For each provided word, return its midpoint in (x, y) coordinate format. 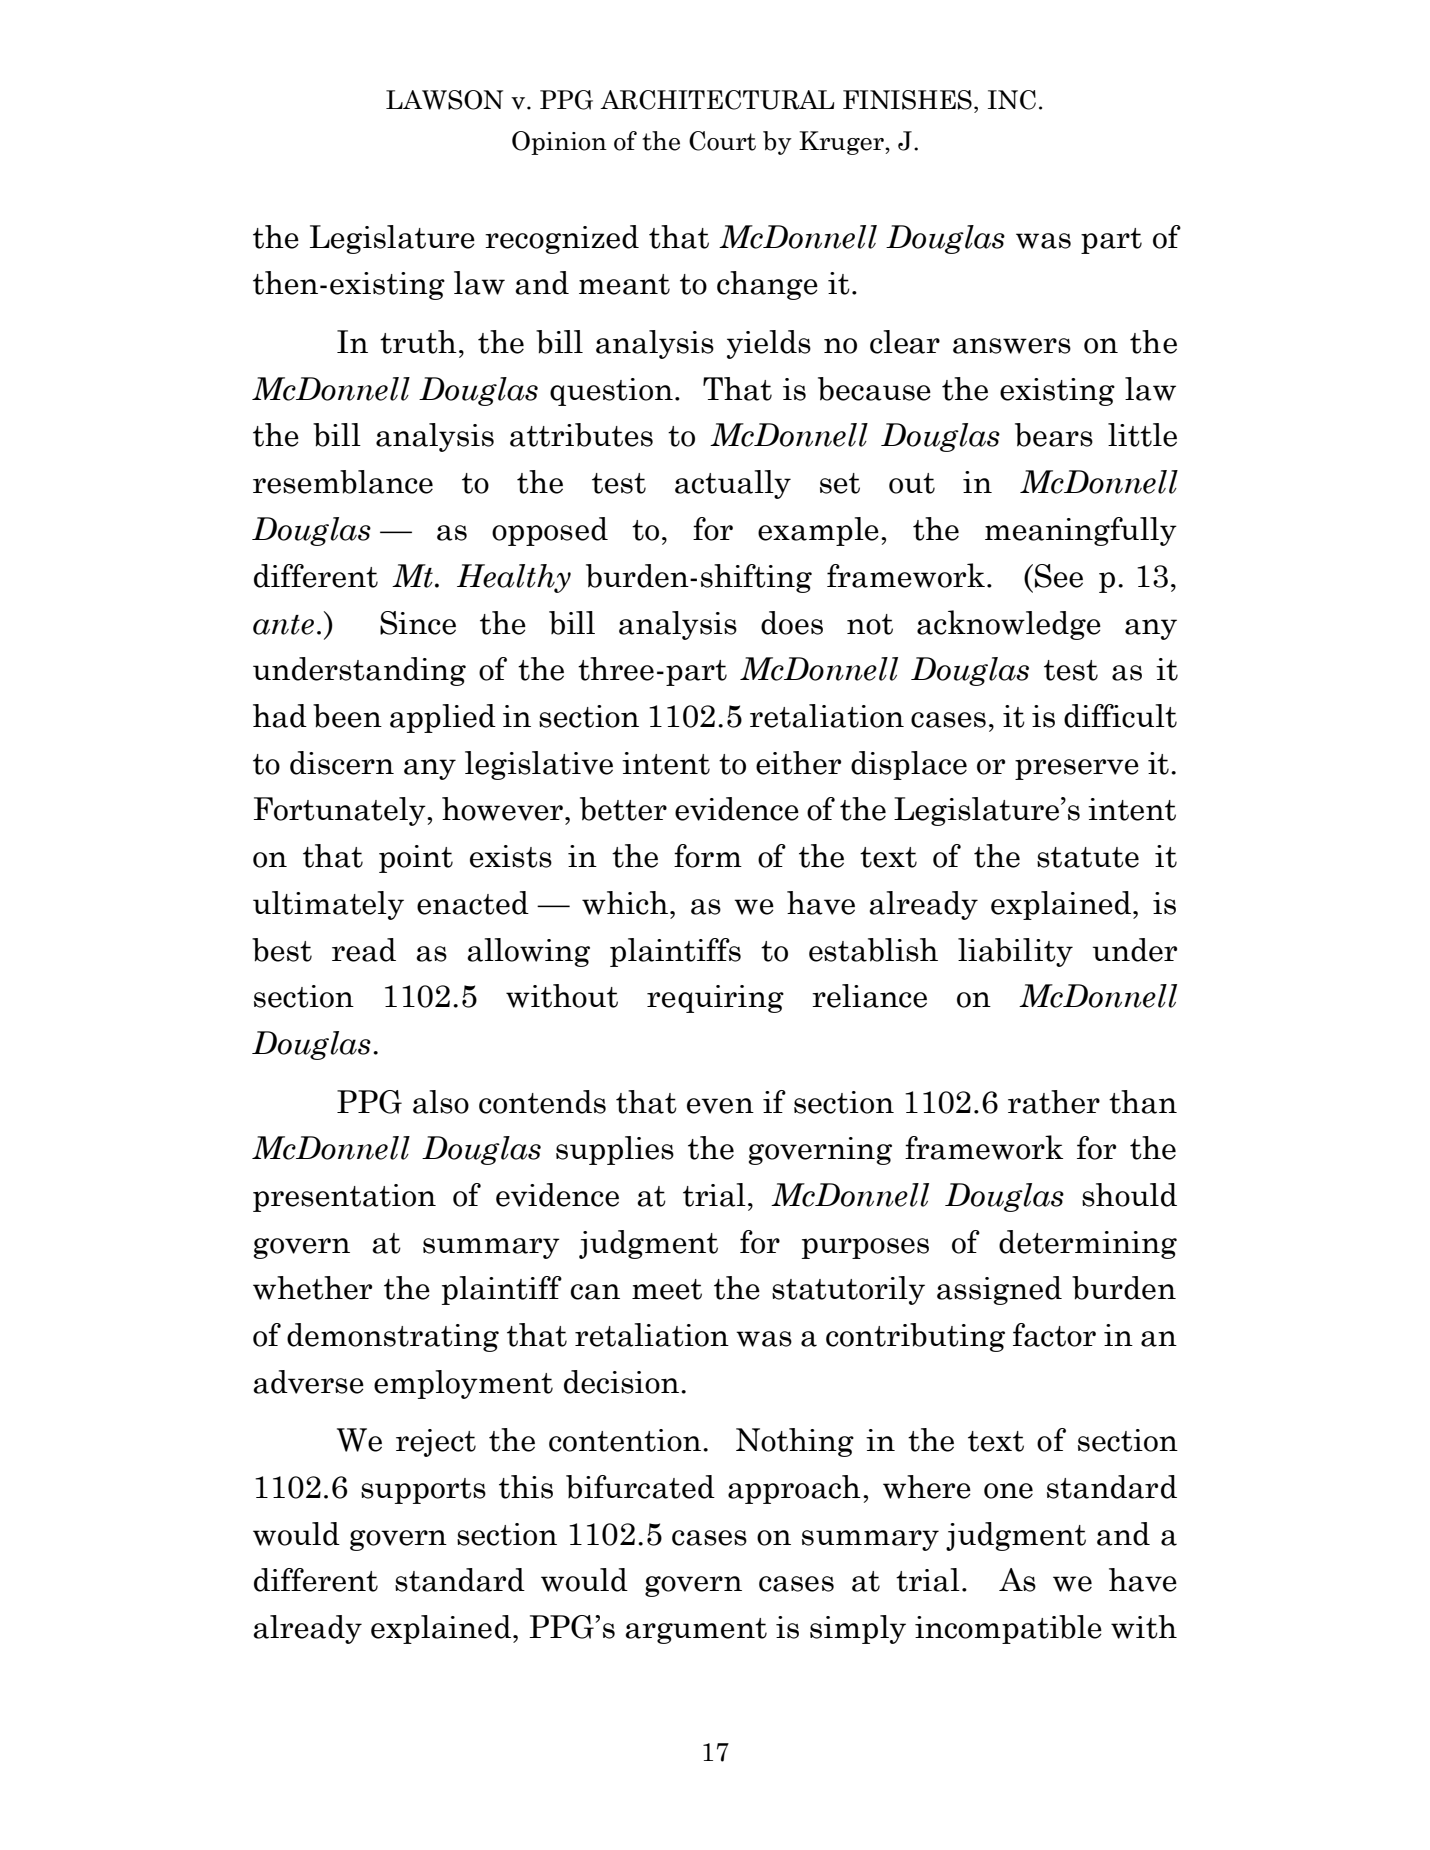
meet (667, 1289)
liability (1015, 952)
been (347, 716)
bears (1054, 435)
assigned (999, 1290)
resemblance (343, 482)
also (441, 1102)
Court (722, 141)
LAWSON (444, 100)
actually (733, 484)
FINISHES (907, 100)
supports (423, 1491)
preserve (1077, 769)
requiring (715, 999)
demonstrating (393, 1337)
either (798, 763)
